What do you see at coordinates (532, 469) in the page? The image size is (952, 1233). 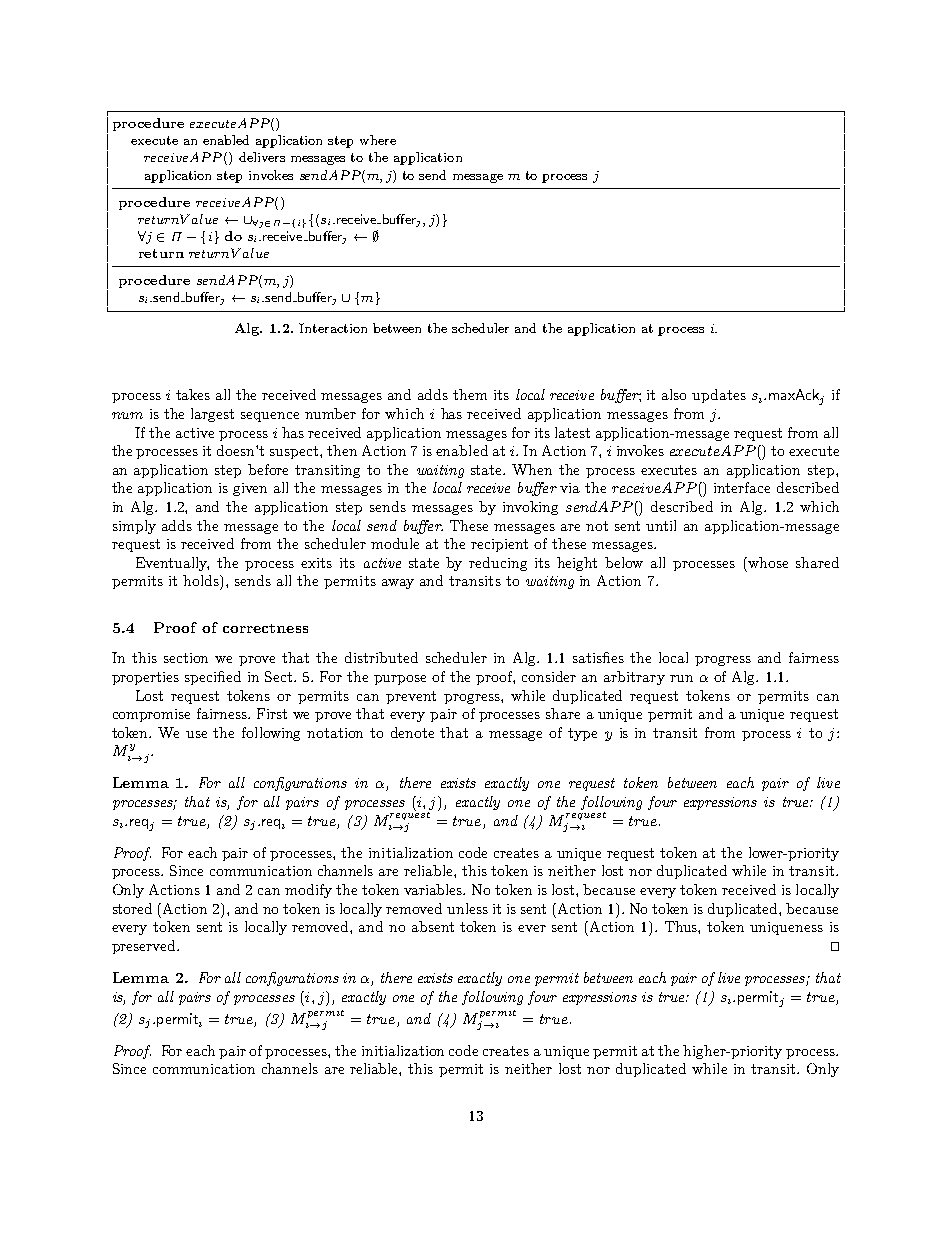 I see `When` at bounding box center [532, 469].
